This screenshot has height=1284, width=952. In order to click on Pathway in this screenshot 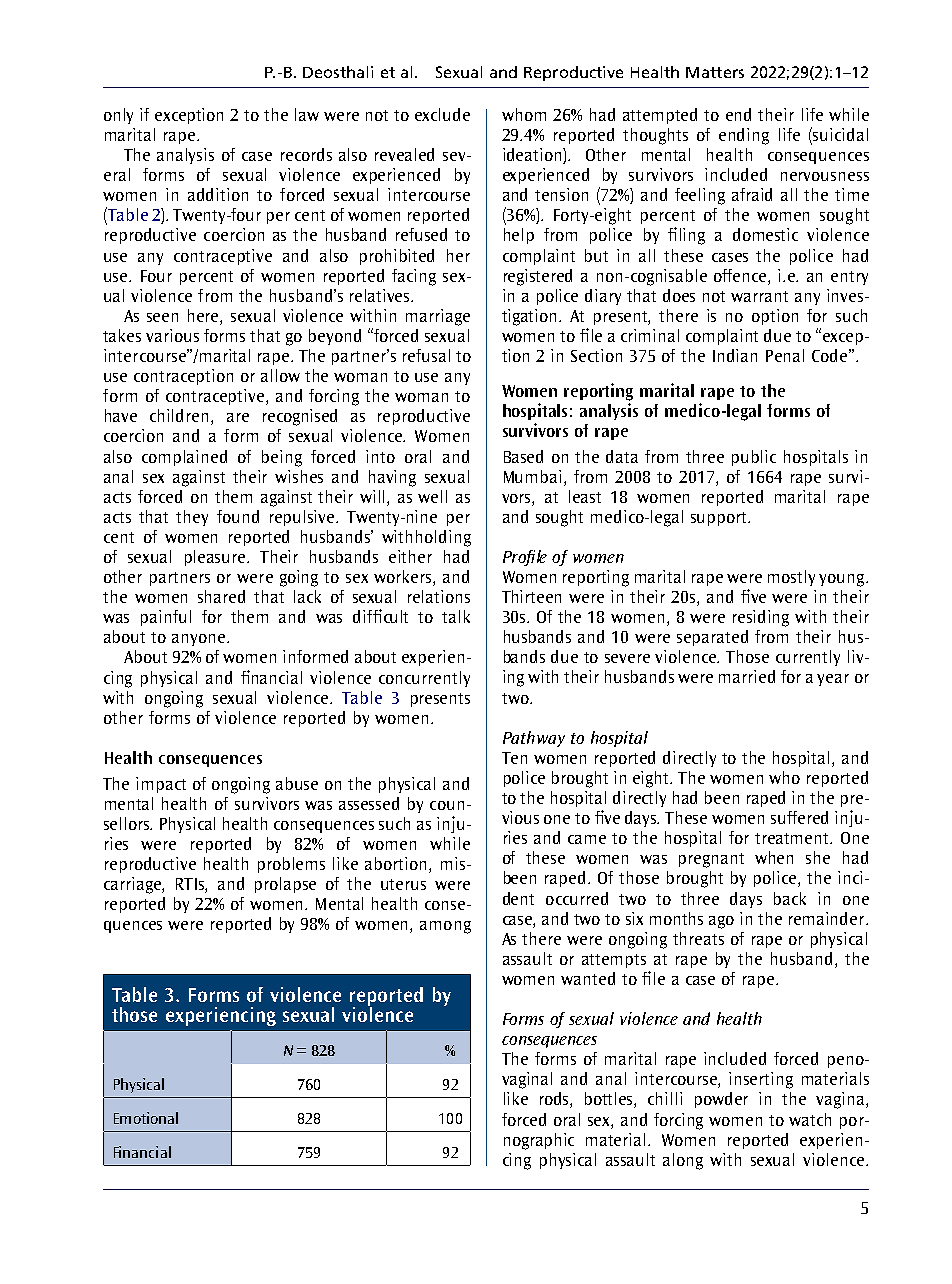, I will do `click(534, 739)`.
